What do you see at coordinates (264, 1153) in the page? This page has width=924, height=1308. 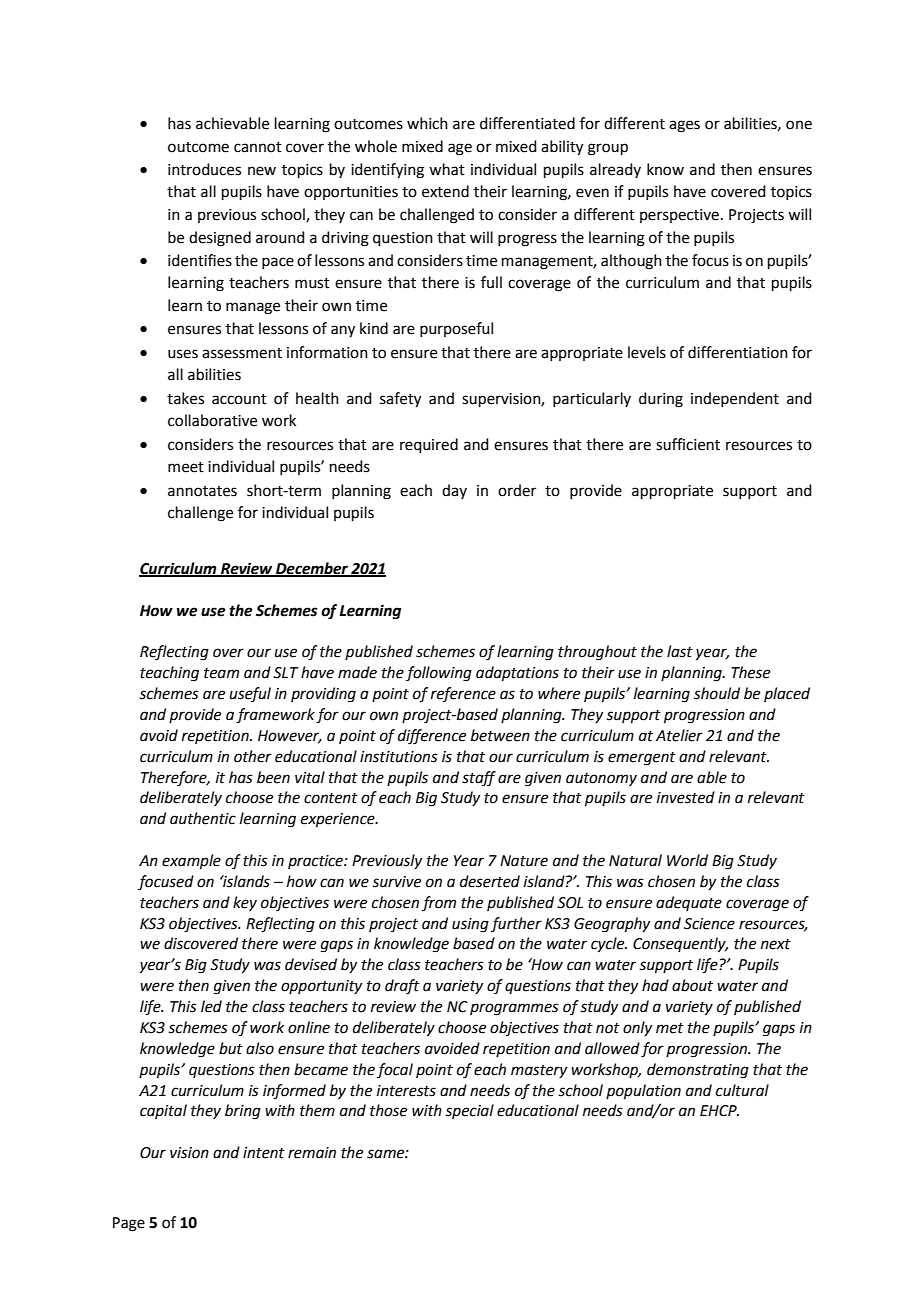 I see `intent` at bounding box center [264, 1153].
